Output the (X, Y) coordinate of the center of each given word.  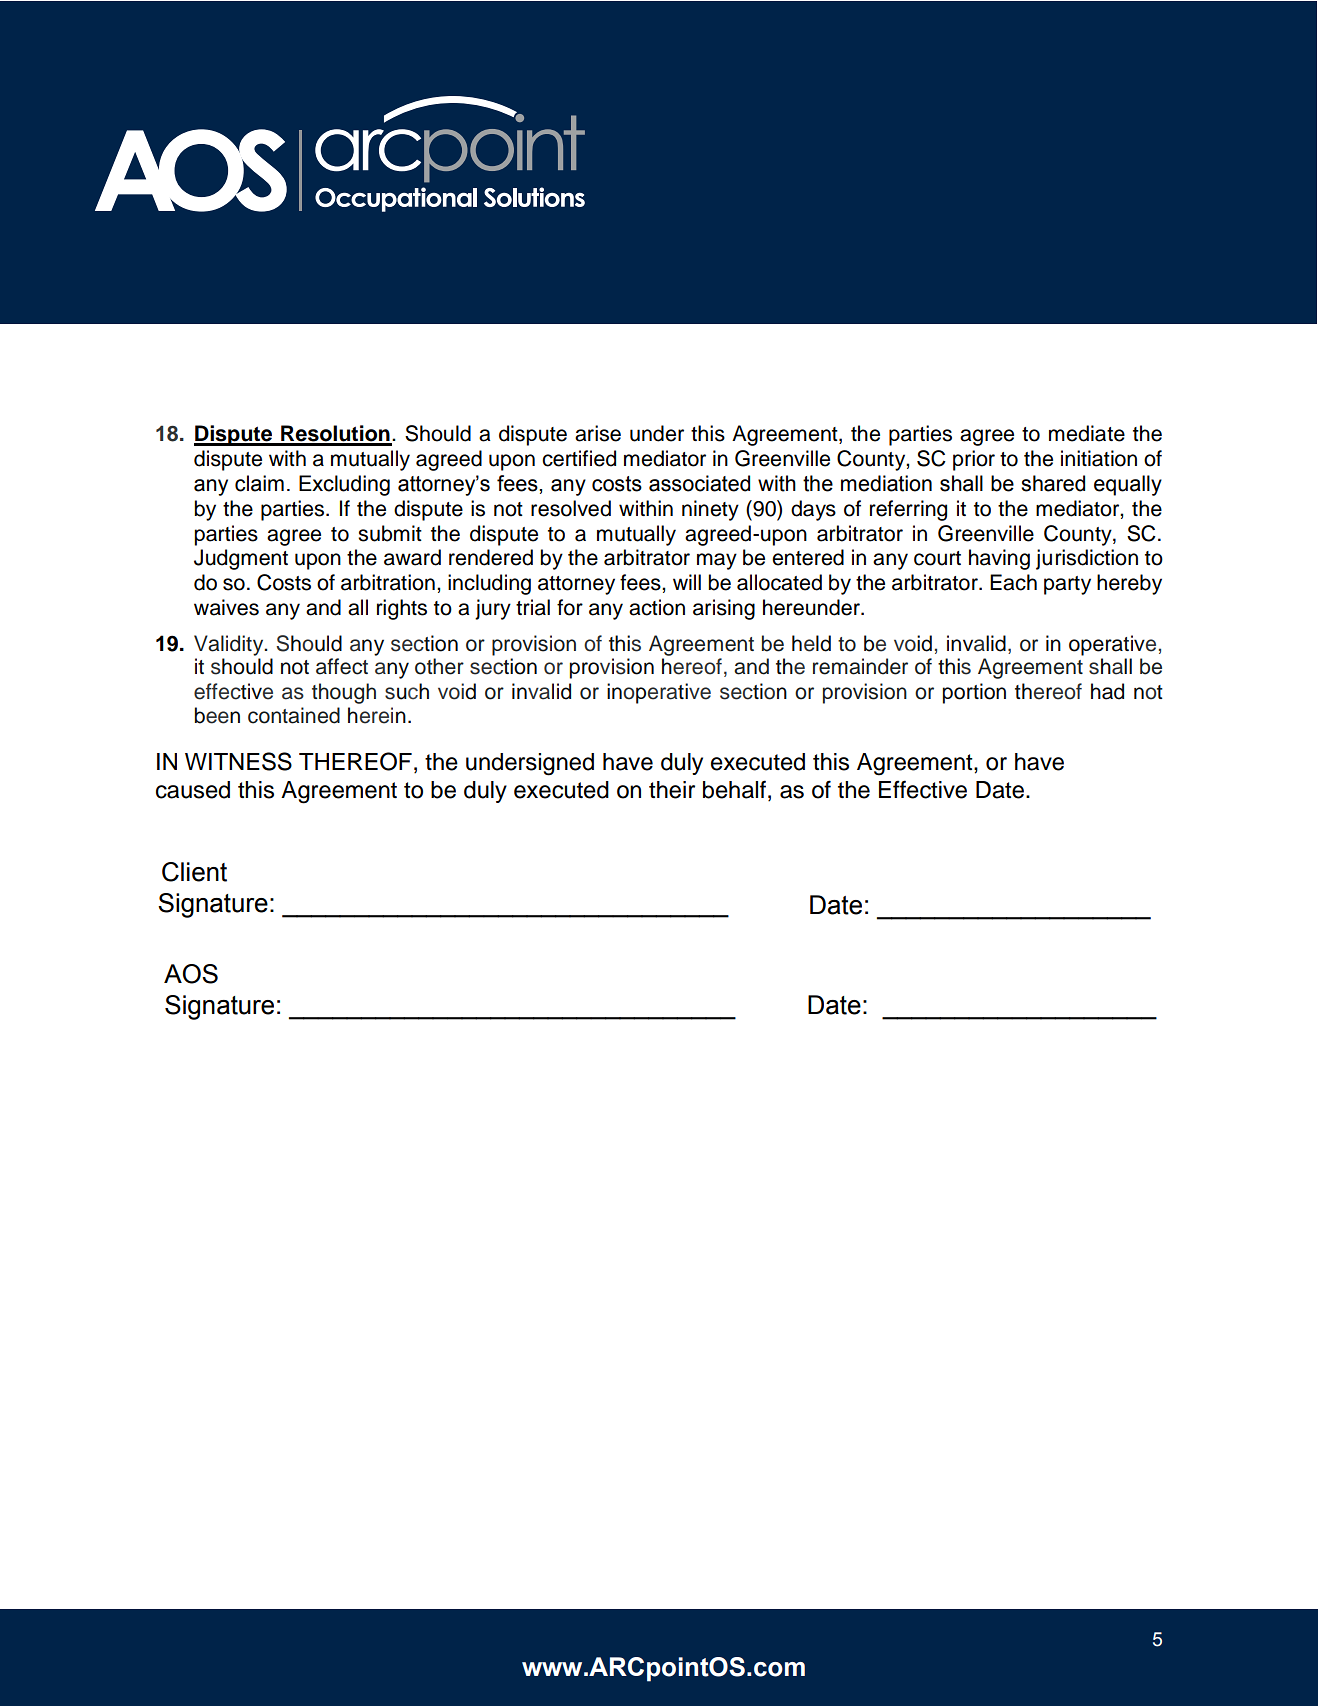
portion (974, 693)
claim (259, 483)
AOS (191, 974)
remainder (860, 666)
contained (294, 715)
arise (598, 433)
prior (974, 460)
